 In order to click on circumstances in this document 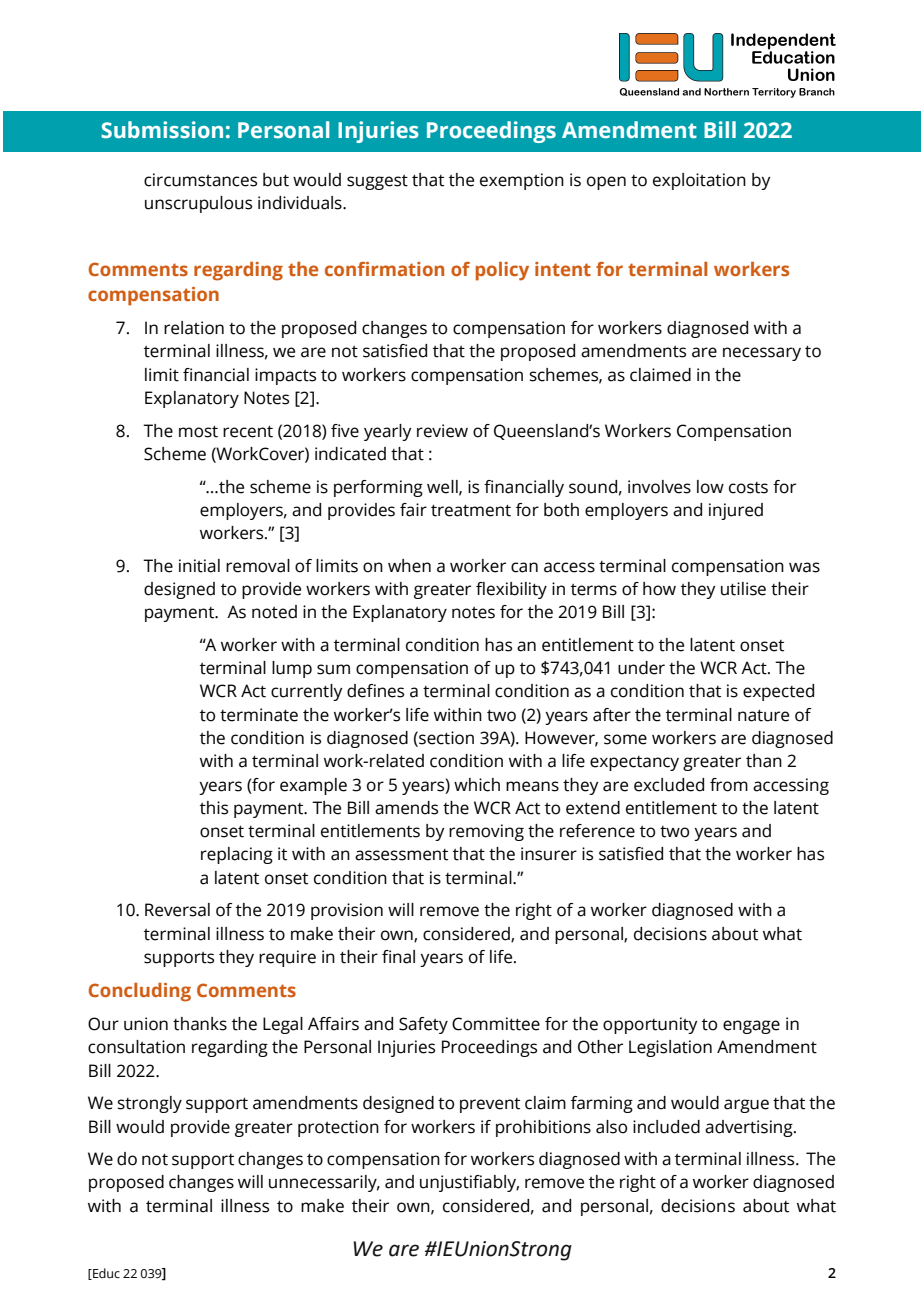, I will do `click(200, 180)`.
